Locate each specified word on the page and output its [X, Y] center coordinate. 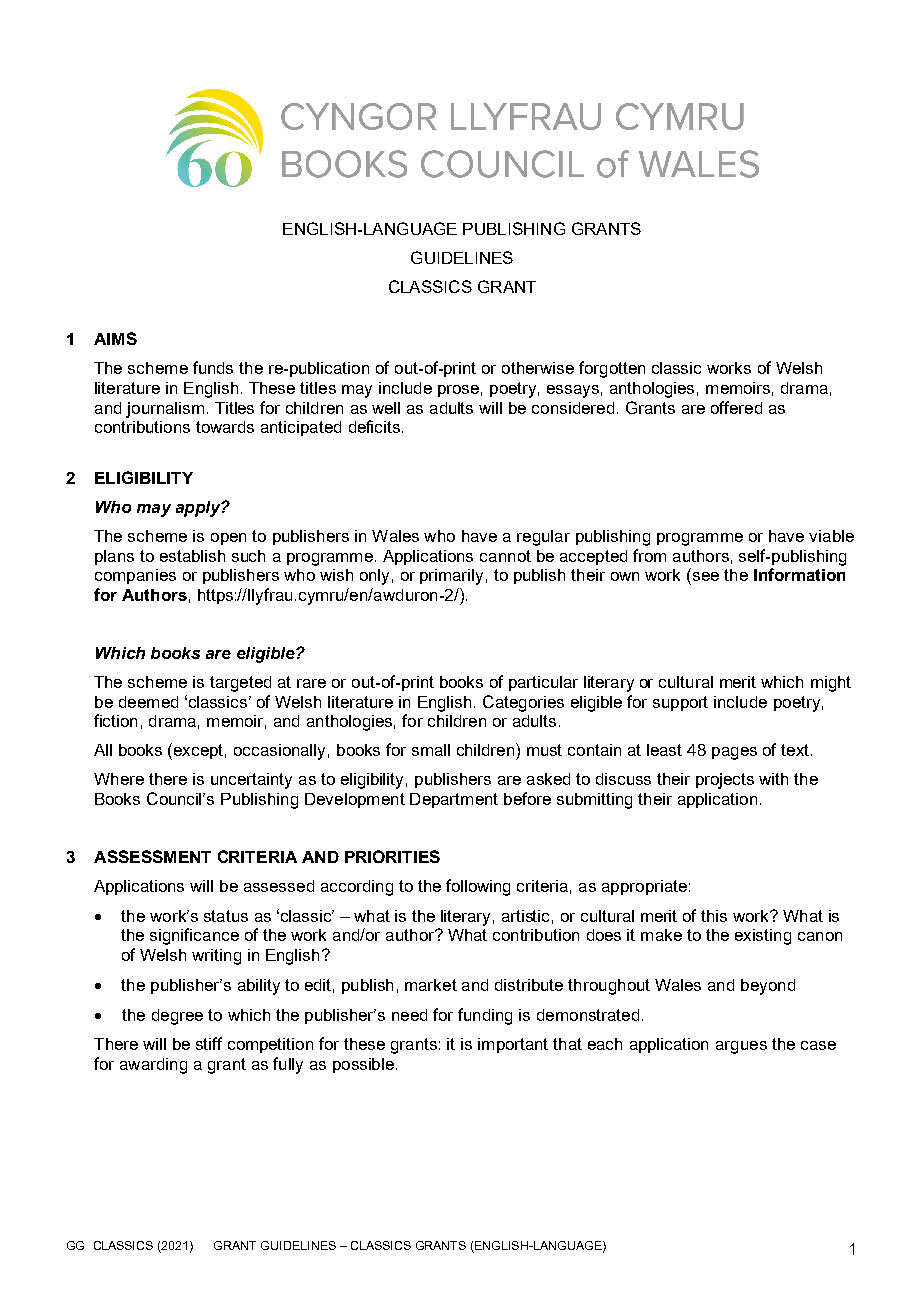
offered [736, 407]
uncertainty [251, 781]
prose [458, 391]
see [706, 576]
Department [454, 800]
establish [192, 556]
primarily [451, 577]
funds [213, 367]
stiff [209, 1043]
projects [725, 781]
